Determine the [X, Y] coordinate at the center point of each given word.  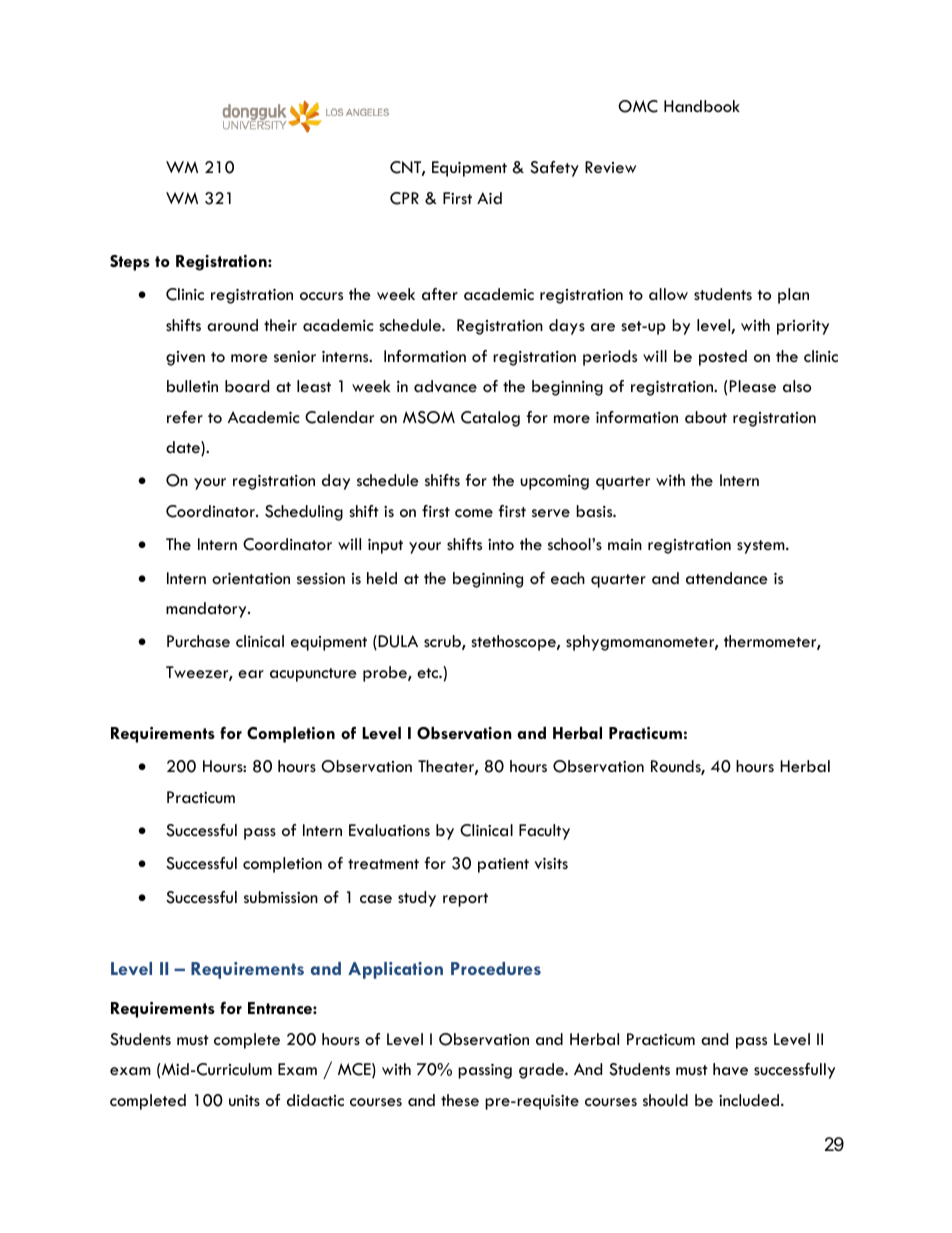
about [706, 417]
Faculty [544, 832]
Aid [489, 198]
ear [251, 674]
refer [185, 417]
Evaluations [389, 830]
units [244, 1100]
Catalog [490, 419]
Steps [130, 263]
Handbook [702, 106]
